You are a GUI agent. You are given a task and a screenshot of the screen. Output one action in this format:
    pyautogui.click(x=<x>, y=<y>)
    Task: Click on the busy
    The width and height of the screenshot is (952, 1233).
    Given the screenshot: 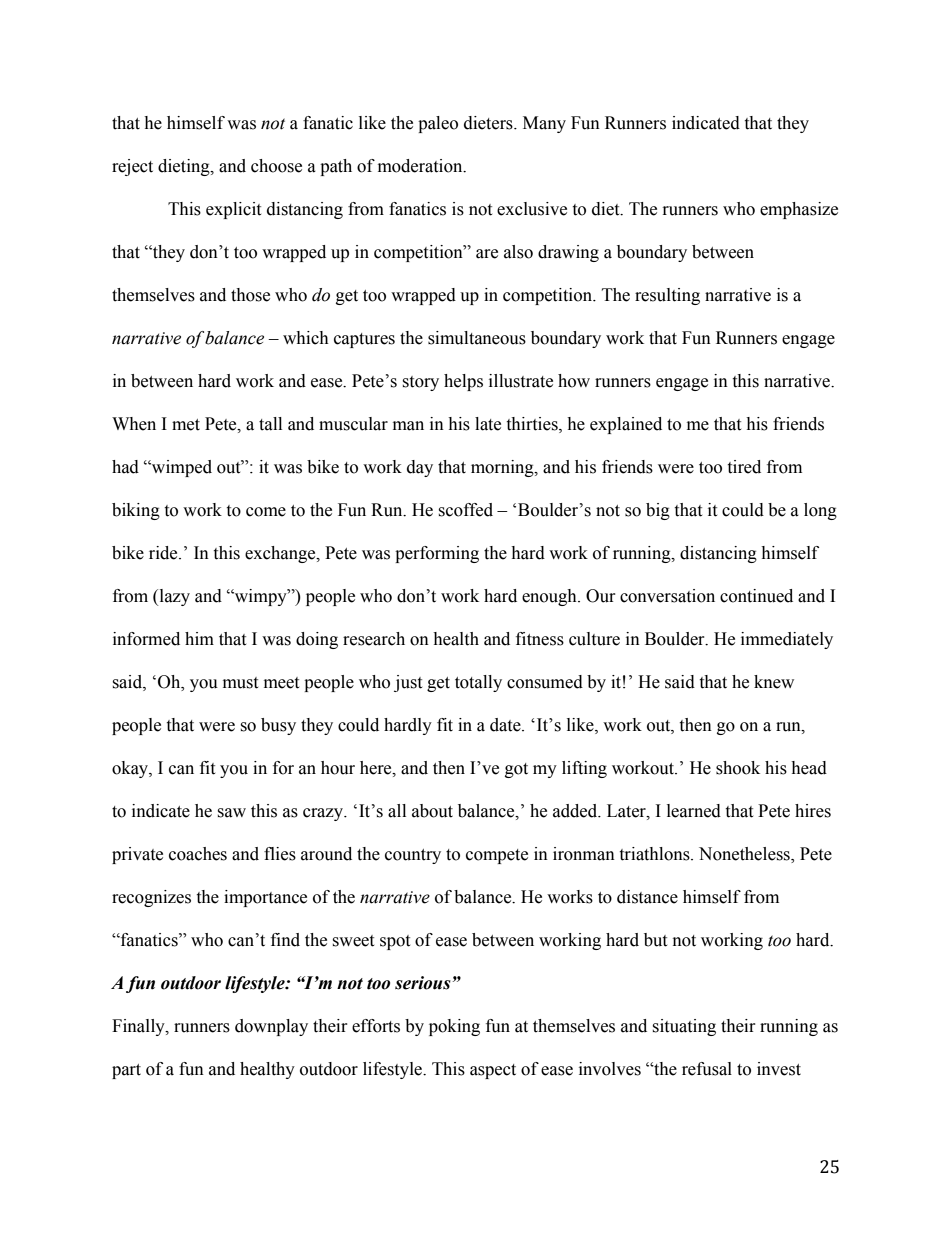 What is the action you would take?
    pyautogui.click(x=278, y=726)
